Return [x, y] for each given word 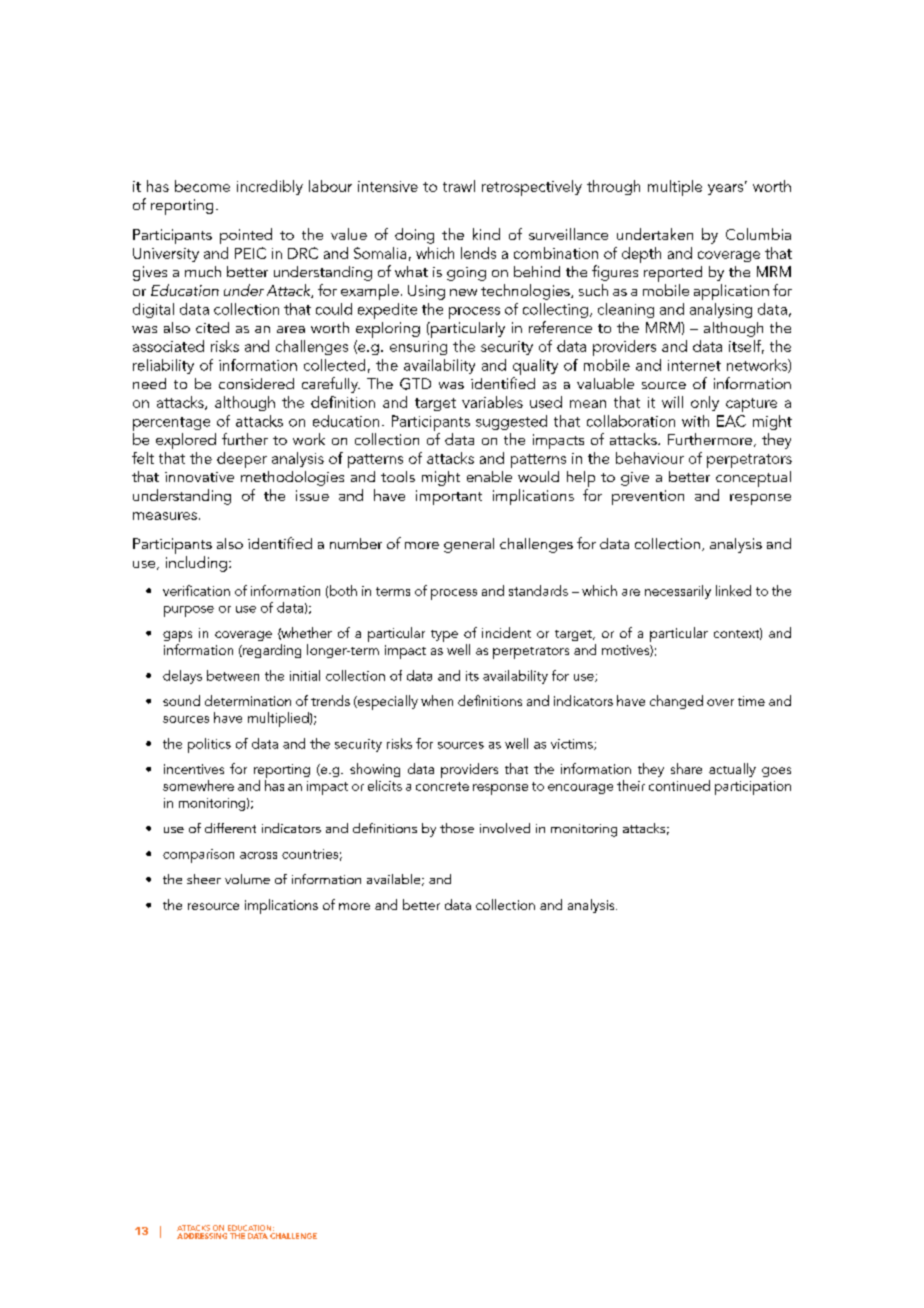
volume [247, 879]
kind [486, 234]
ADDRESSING [202, 1236]
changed [676, 702]
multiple [675, 188]
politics [209, 745]
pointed [246, 236]
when [437, 700]
